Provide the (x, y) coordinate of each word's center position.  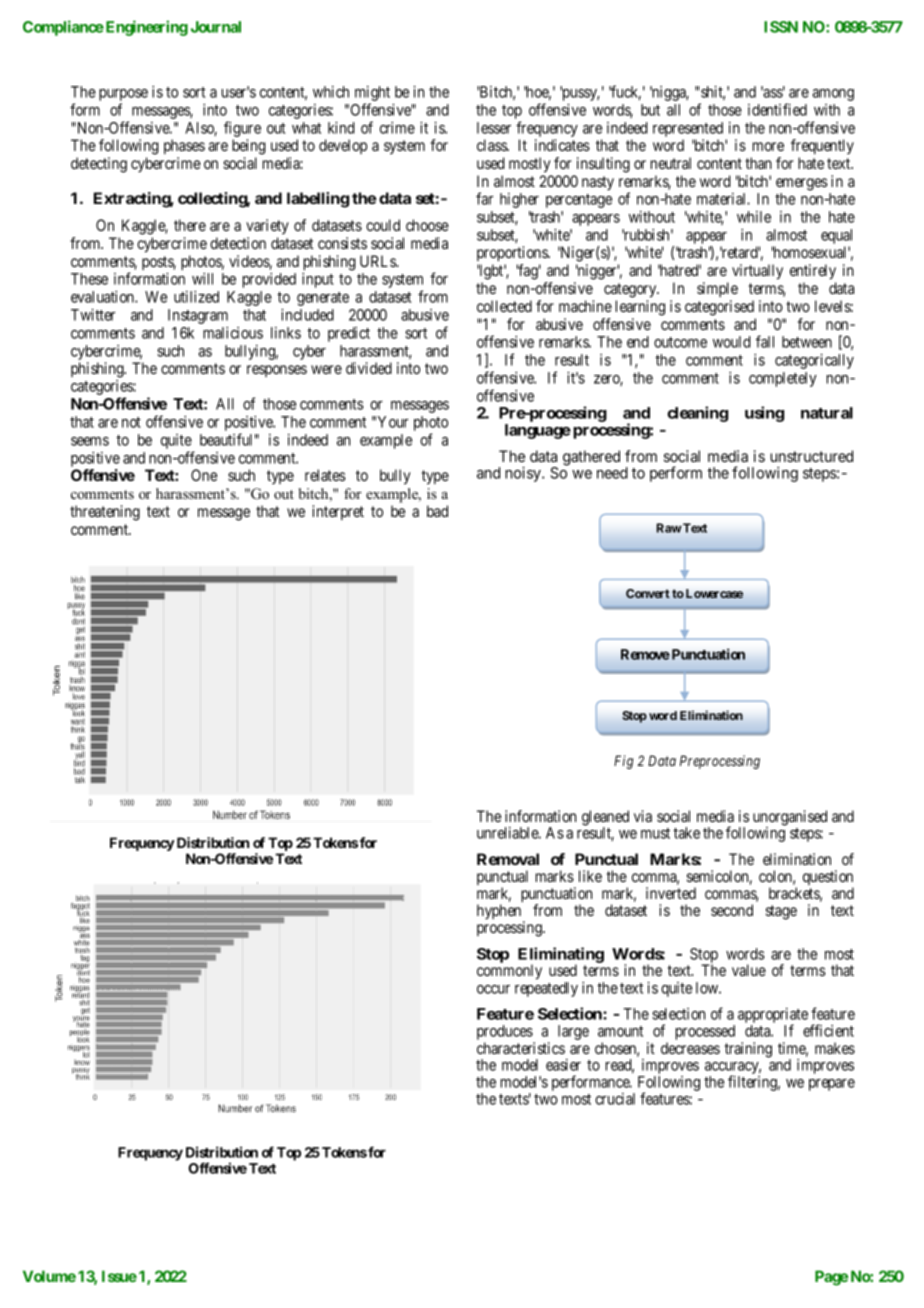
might (372, 95)
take (686, 833)
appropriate (773, 1017)
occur (493, 989)
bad (437, 511)
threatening (105, 513)
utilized (196, 297)
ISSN (781, 27)
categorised (719, 308)
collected (504, 306)
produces (505, 1034)
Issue (119, 1276)
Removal (508, 859)
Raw (669, 528)
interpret (338, 512)
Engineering (145, 28)
